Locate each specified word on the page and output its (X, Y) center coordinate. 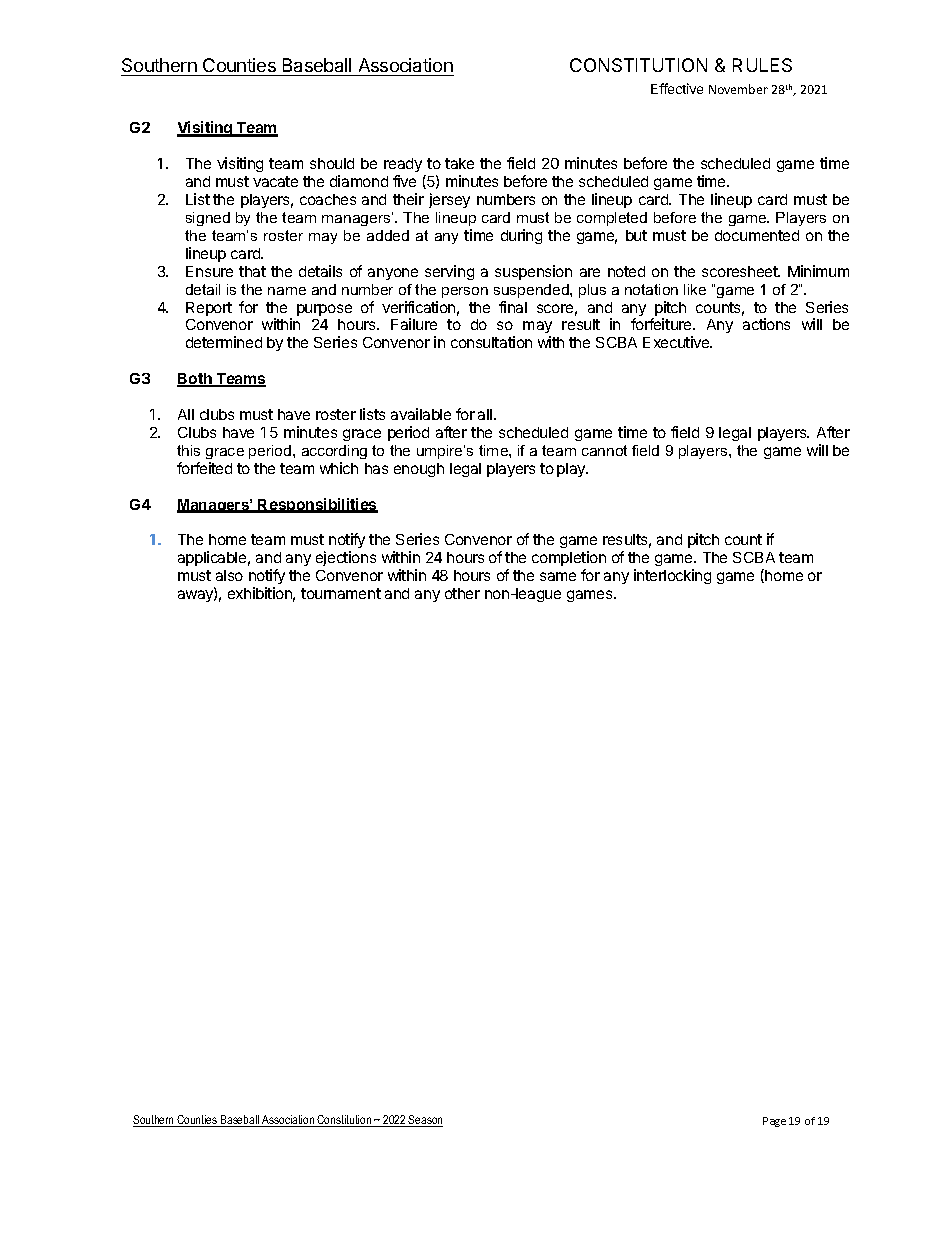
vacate (275, 181)
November (738, 89)
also (229, 575)
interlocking (672, 576)
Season (425, 1121)
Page (774, 1122)
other (462, 593)
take (459, 163)
